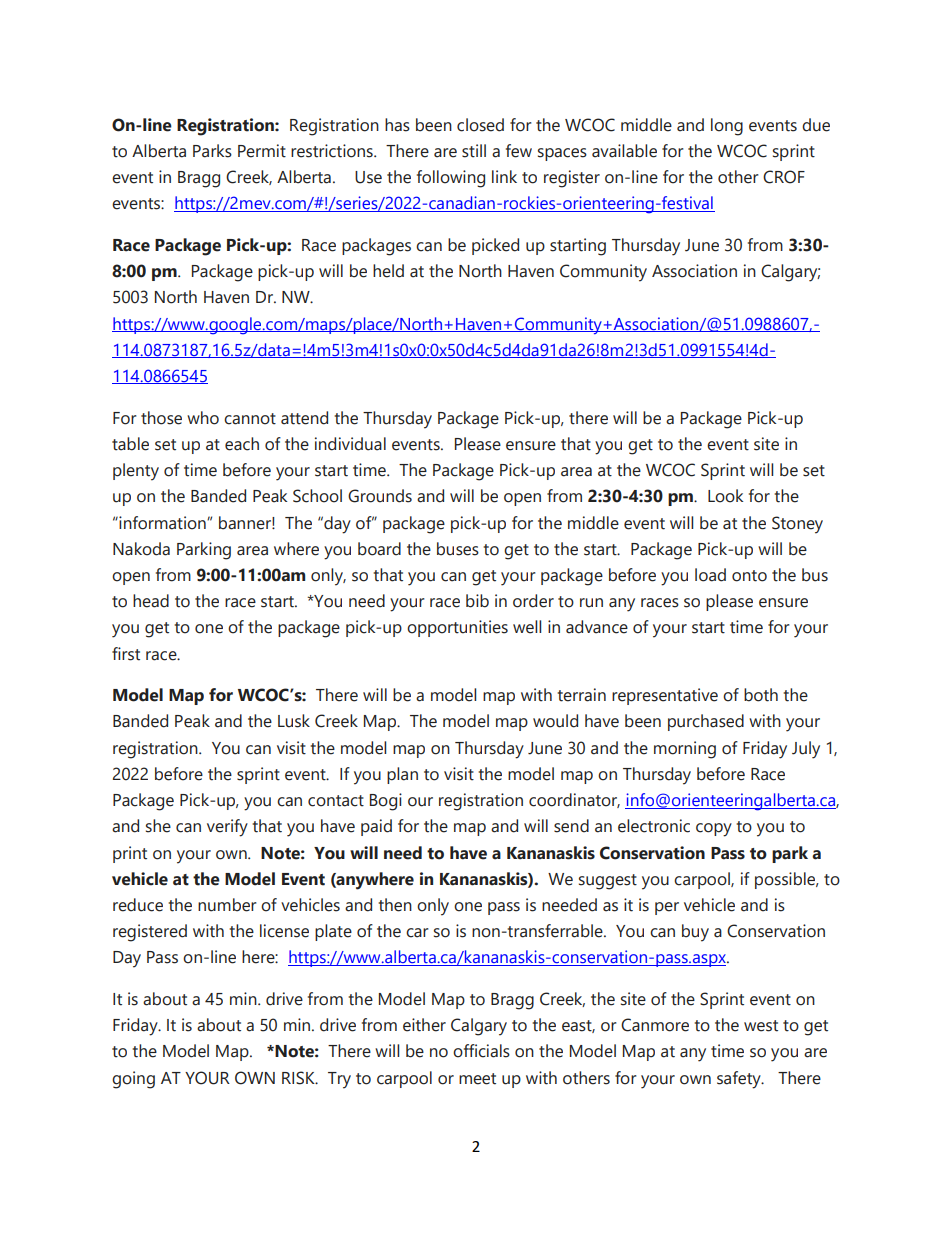  Describe the element at coordinates (481, 1051) in the screenshot. I see `officials` at that location.
